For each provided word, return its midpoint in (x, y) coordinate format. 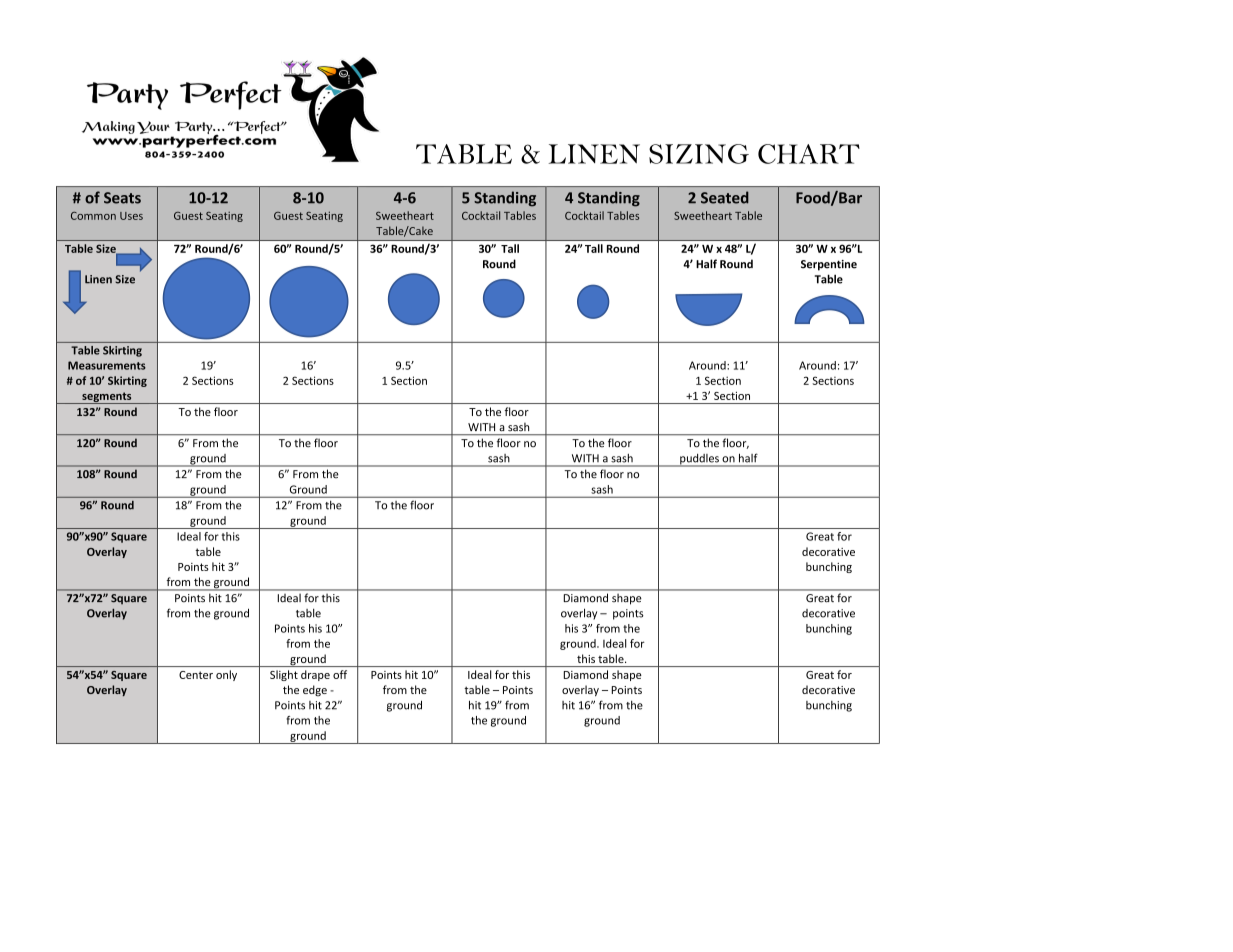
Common (93, 216)
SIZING (699, 154)
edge (315, 691)
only (226, 675)
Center (196, 675)
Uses (131, 216)
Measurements (107, 365)
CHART (809, 154)
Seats (122, 198)
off (340, 674)
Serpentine (829, 265)
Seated (725, 197)
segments (107, 398)
